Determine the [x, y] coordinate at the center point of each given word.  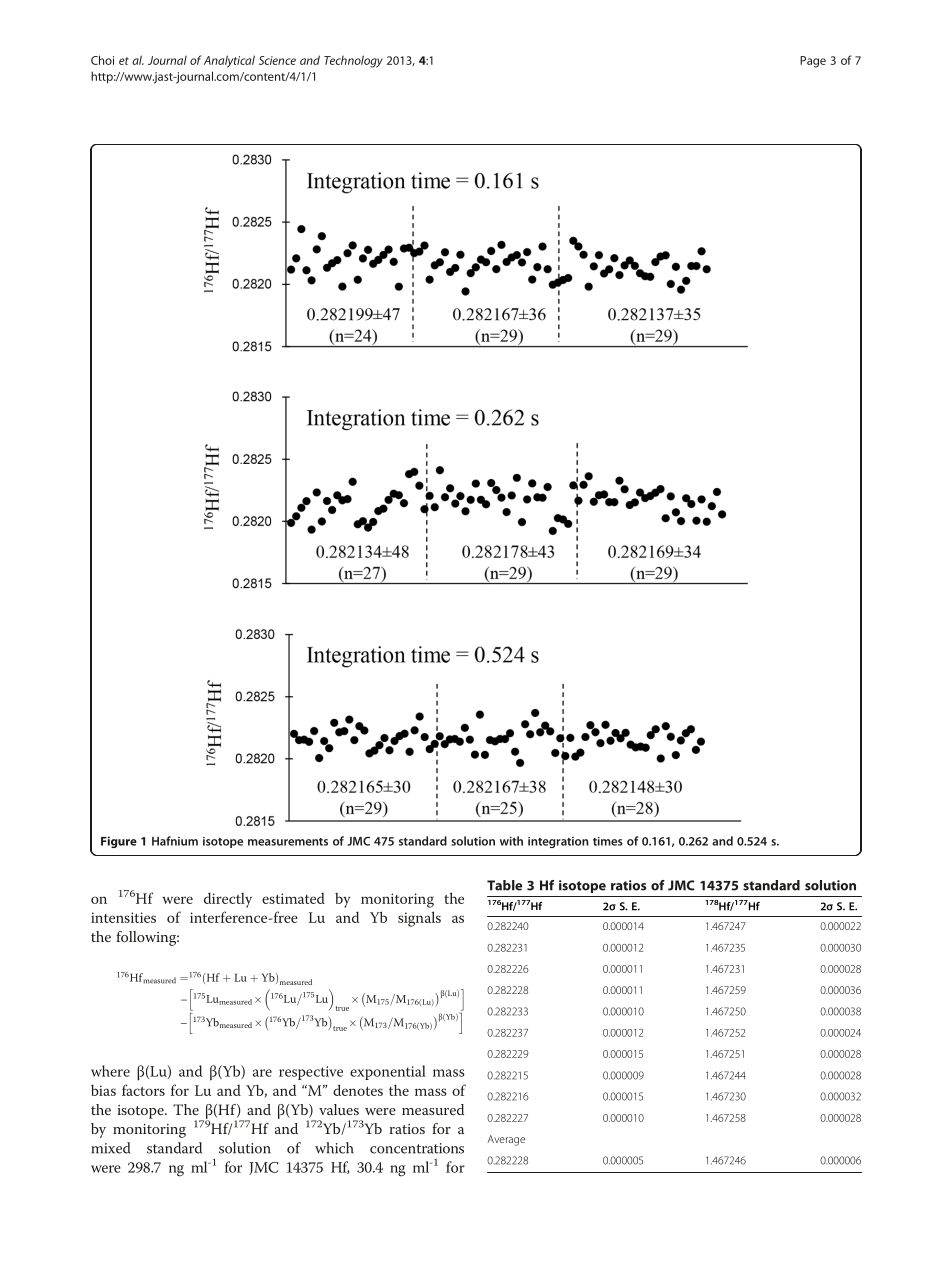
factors [143, 1090]
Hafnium [175, 841]
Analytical [229, 61]
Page [813, 62]
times [608, 841]
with [511, 841]
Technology [353, 61]
